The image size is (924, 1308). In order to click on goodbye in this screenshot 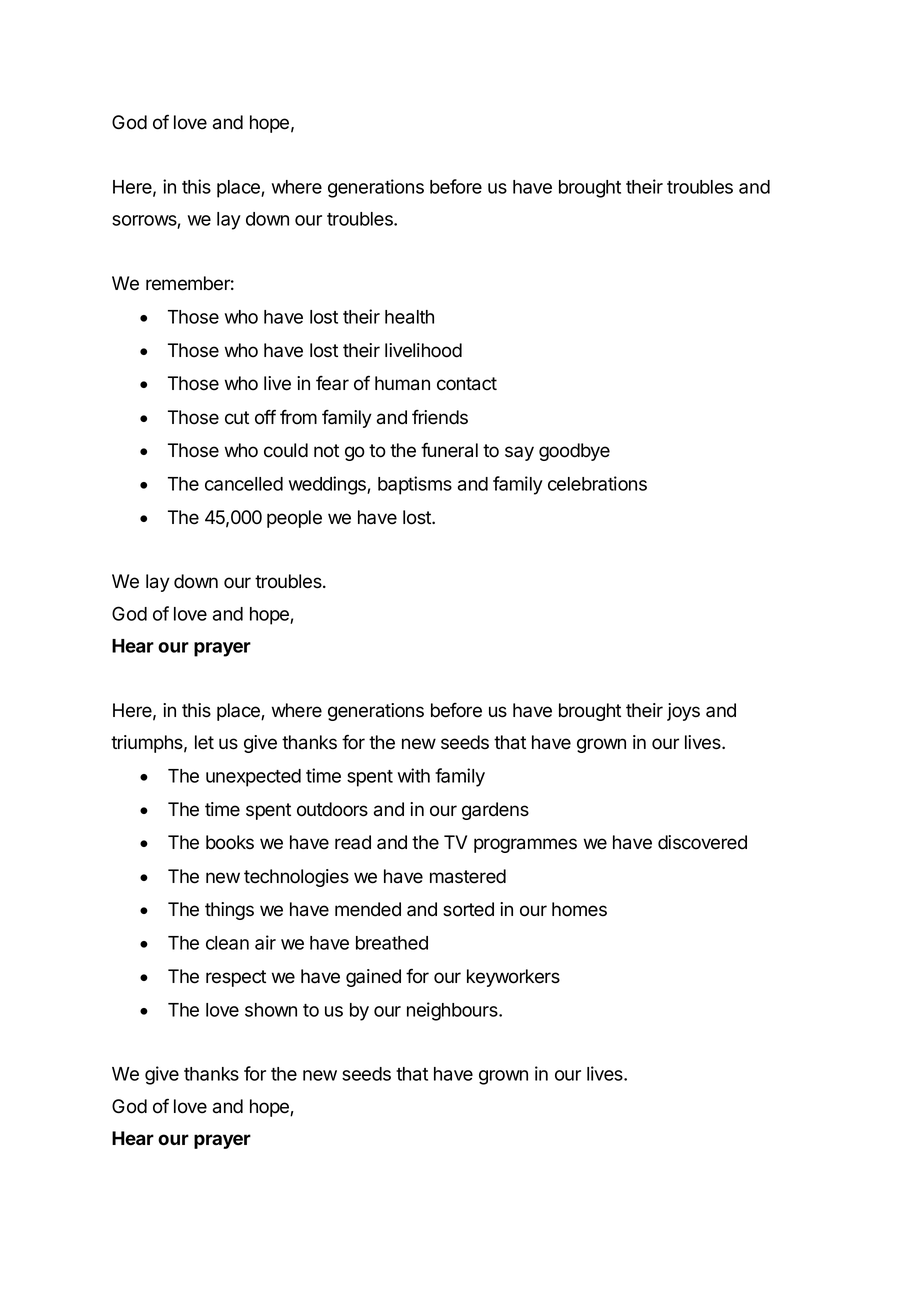, I will do `click(574, 452)`.
